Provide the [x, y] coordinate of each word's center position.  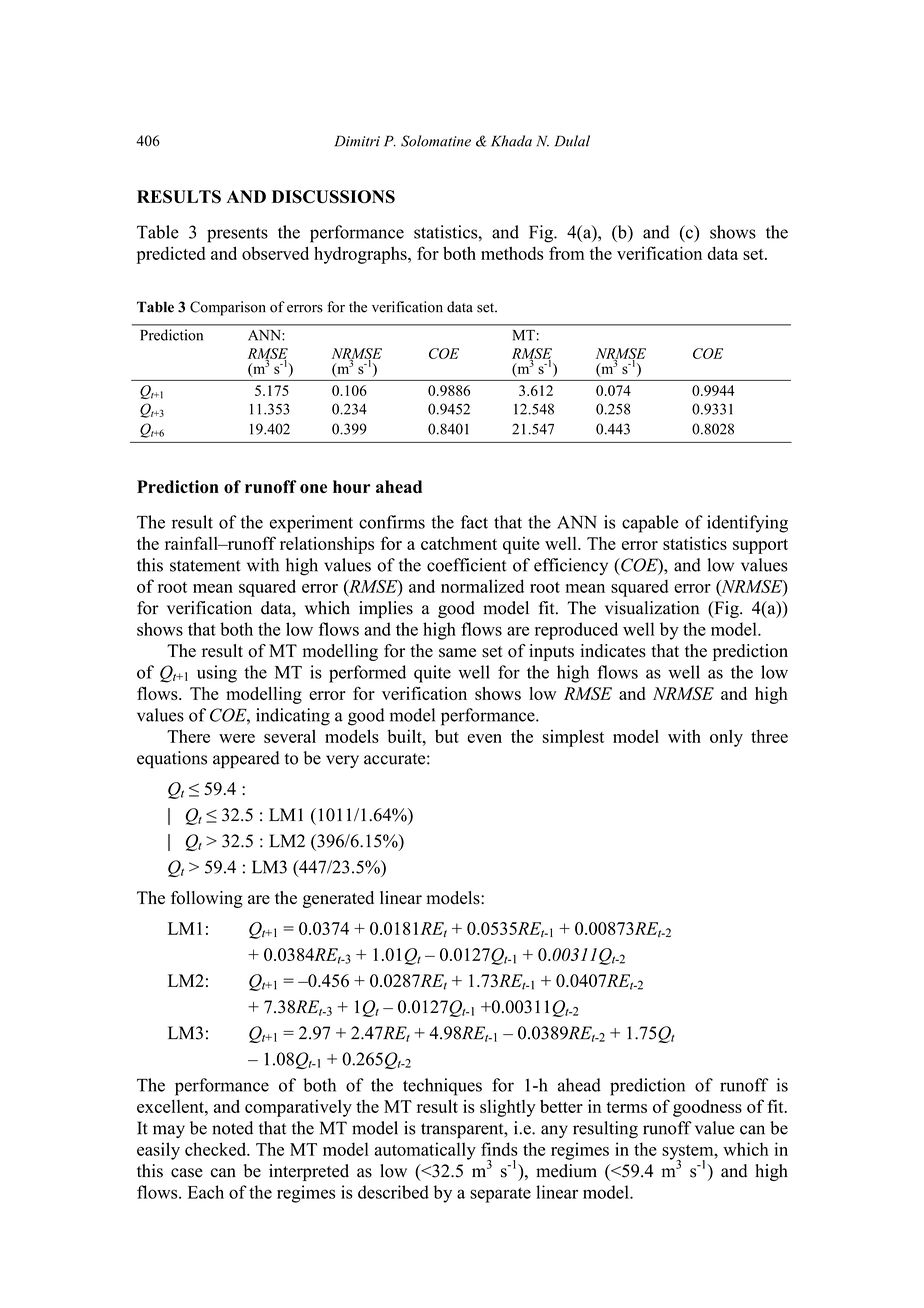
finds [499, 1149]
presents [237, 235]
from [567, 253]
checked [217, 1149]
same [457, 653]
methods [512, 253]
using [217, 674]
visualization [652, 608]
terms [626, 1107]
